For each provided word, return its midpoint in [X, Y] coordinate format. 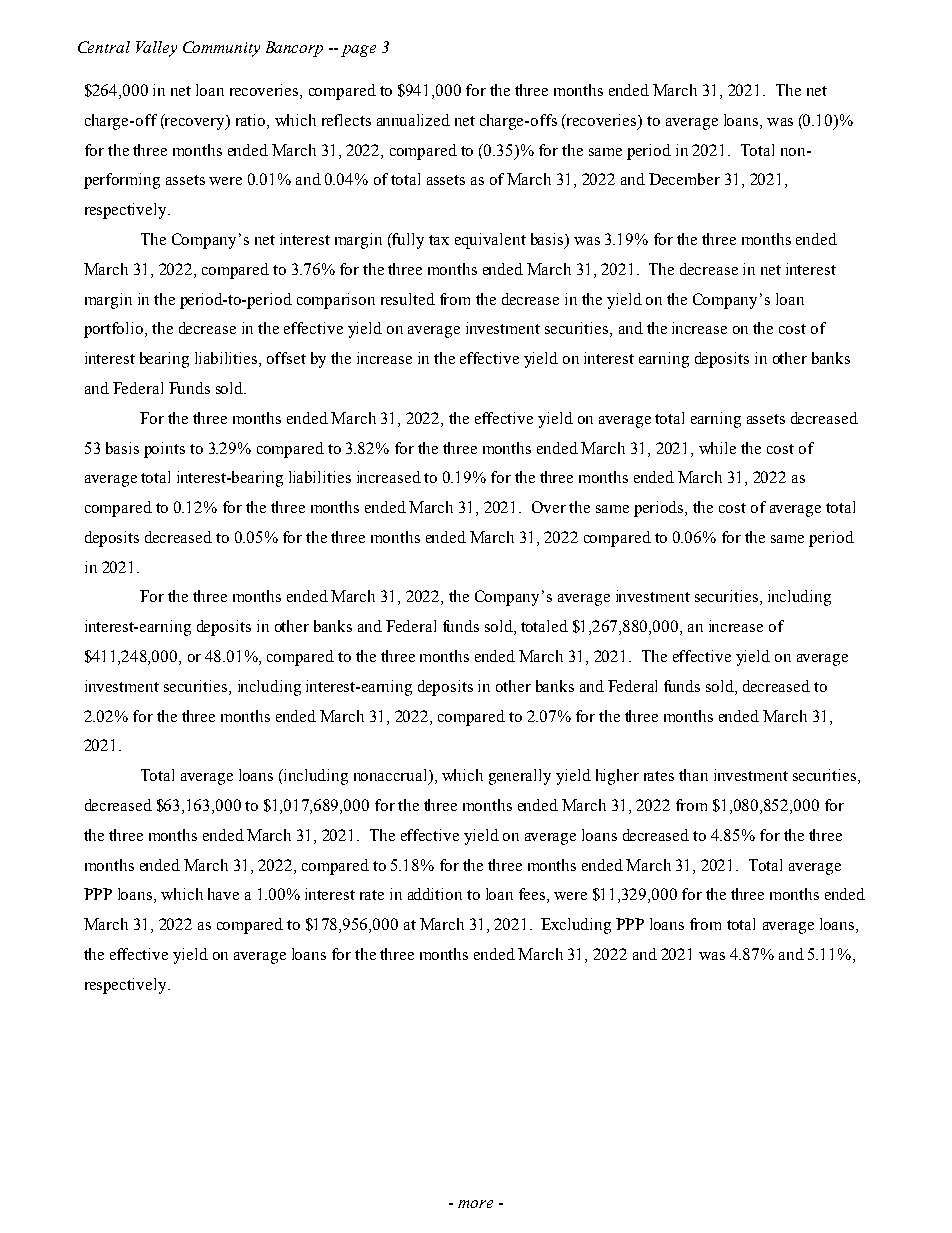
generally [520, 777]
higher [617, 777]
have [223, 894]
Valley [156, 49]
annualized [413, 120]
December [684, 179]
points [164, 450]
